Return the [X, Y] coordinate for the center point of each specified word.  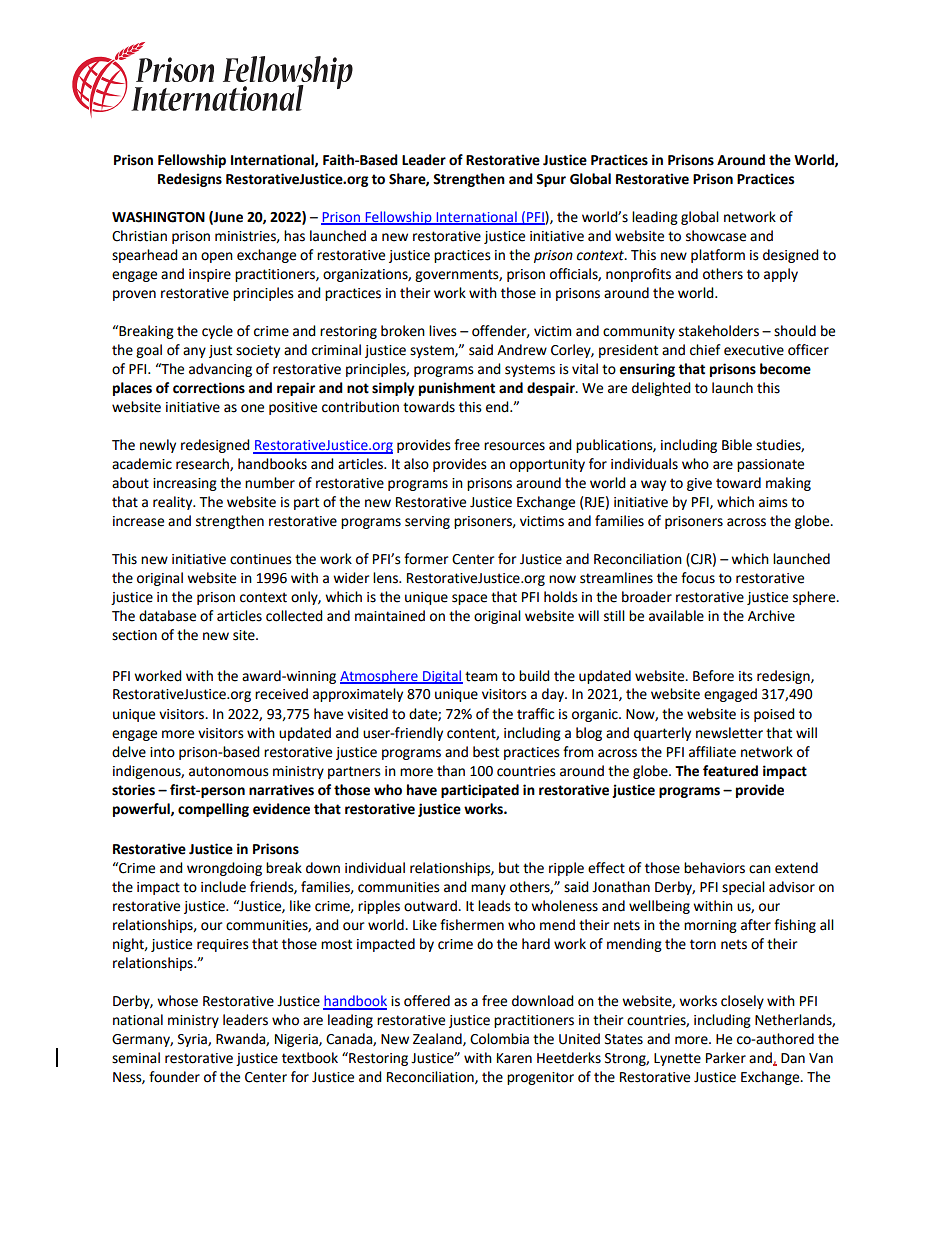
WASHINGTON [158, 217]
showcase [716, 236]
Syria [193, 1040]
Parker [726, 1058]
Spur [551, 180]
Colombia [499, 1039]
